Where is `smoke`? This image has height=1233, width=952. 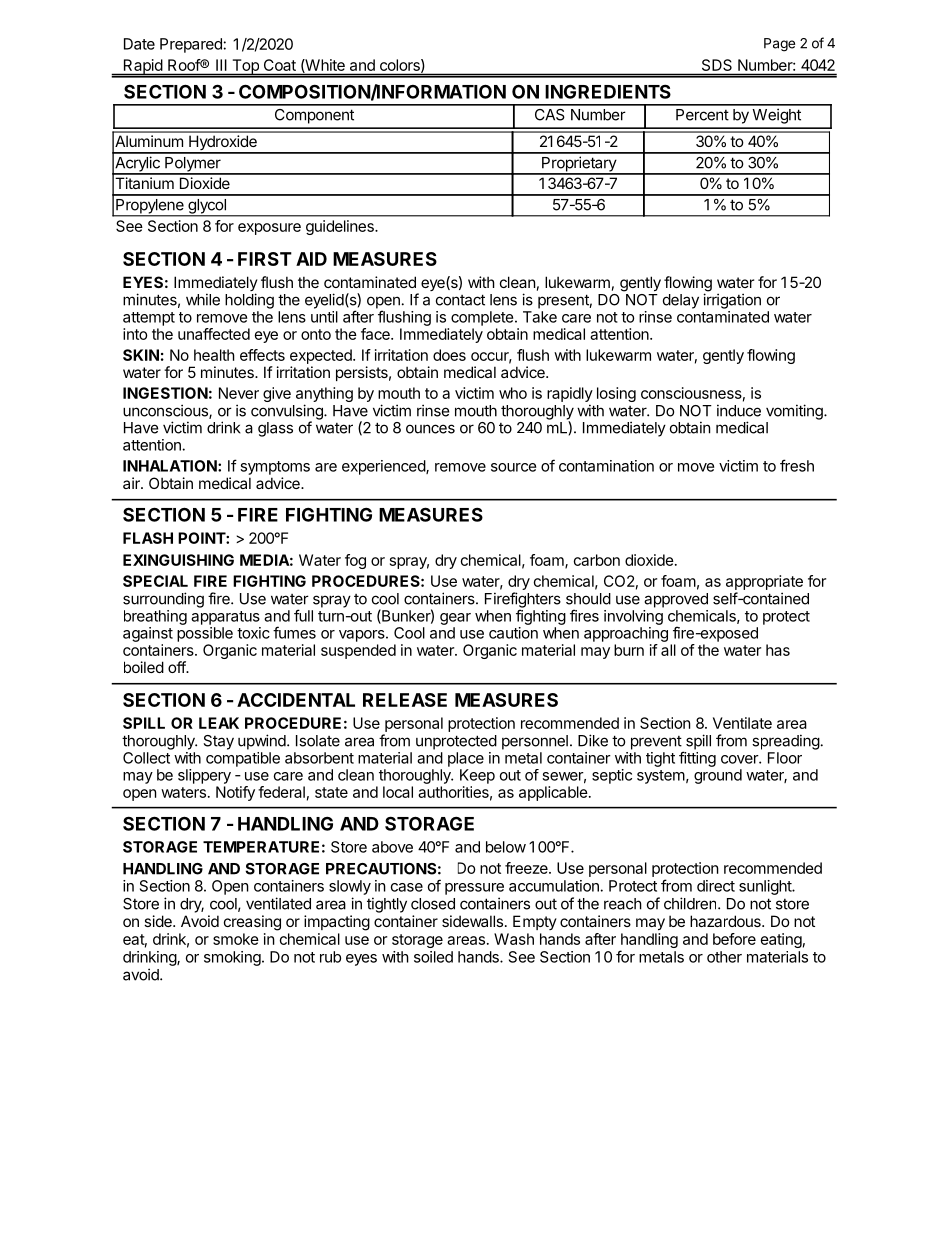
smoke is located at coordinates (236, 939).
